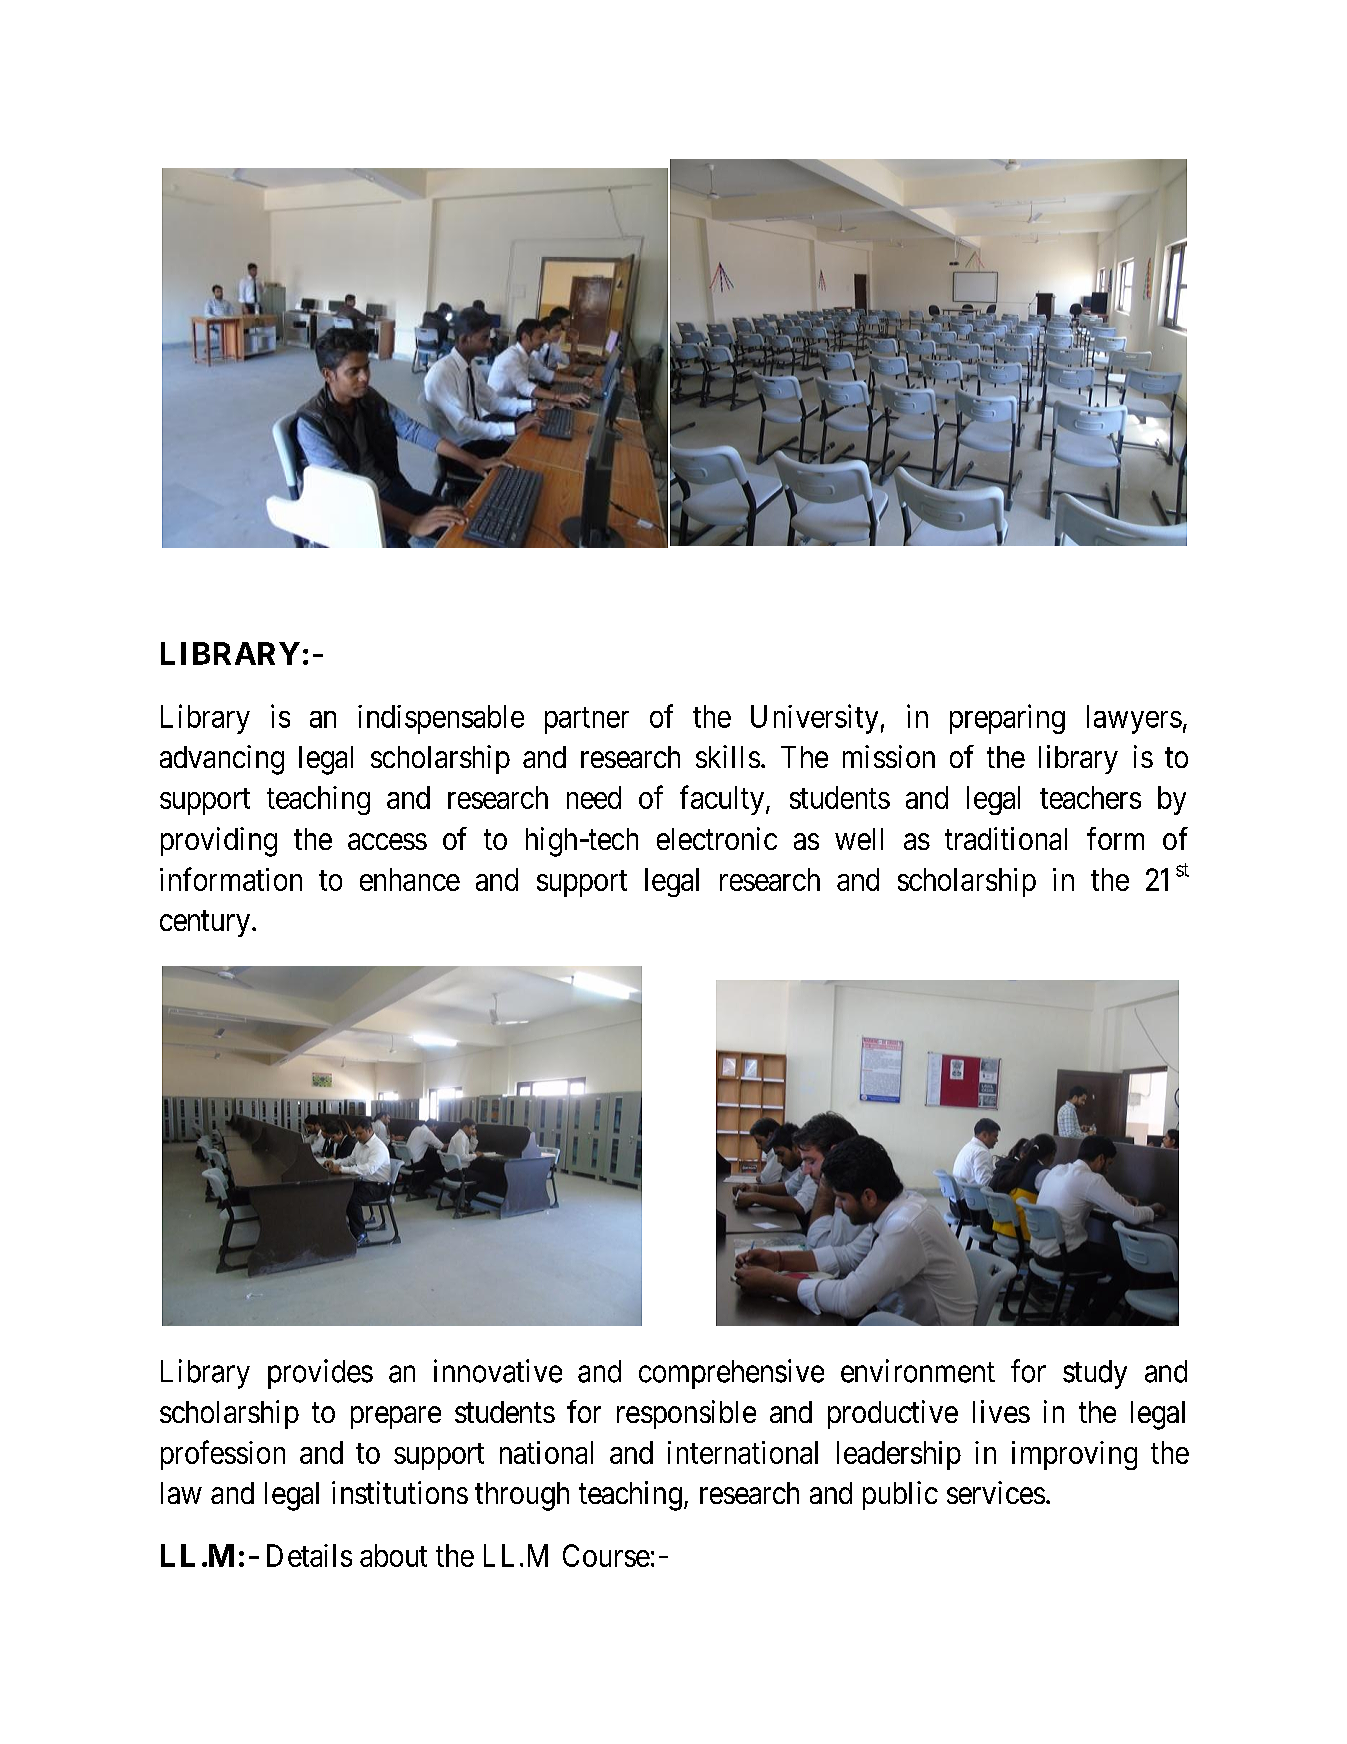 The width and height of the screenshot is (1347, 1744). Describe the element at coordinates (522, 1496) in the screenshot. I see `through` at that location.
